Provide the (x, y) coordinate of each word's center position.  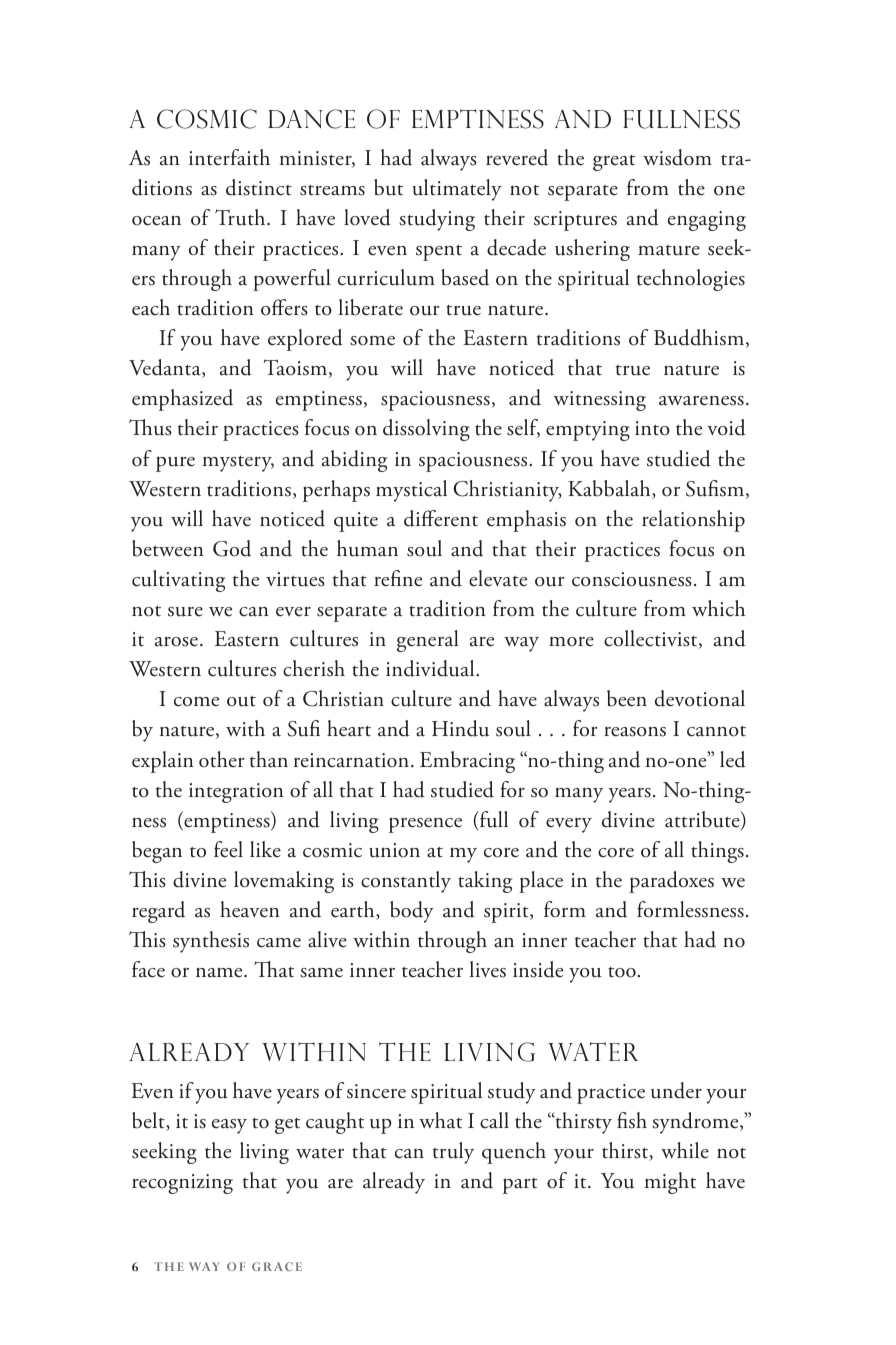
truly (453, 1153)
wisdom (677, 157)
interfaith (229, 157)
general (428, 641)
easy (229, 1126)
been (627, 698)
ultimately (457, 190)
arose (176, 641)
